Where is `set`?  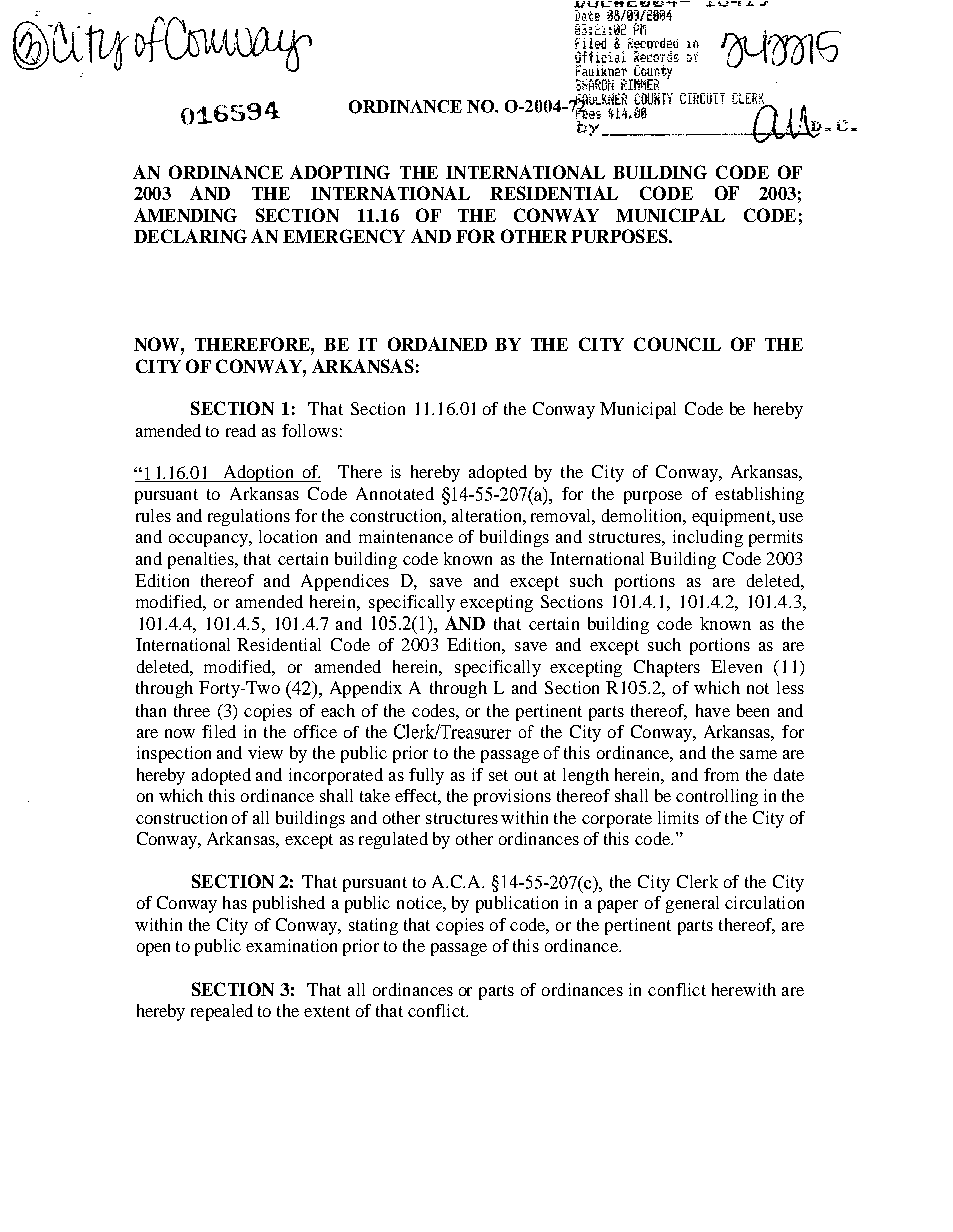
set is located at coordinates (498, 775).
